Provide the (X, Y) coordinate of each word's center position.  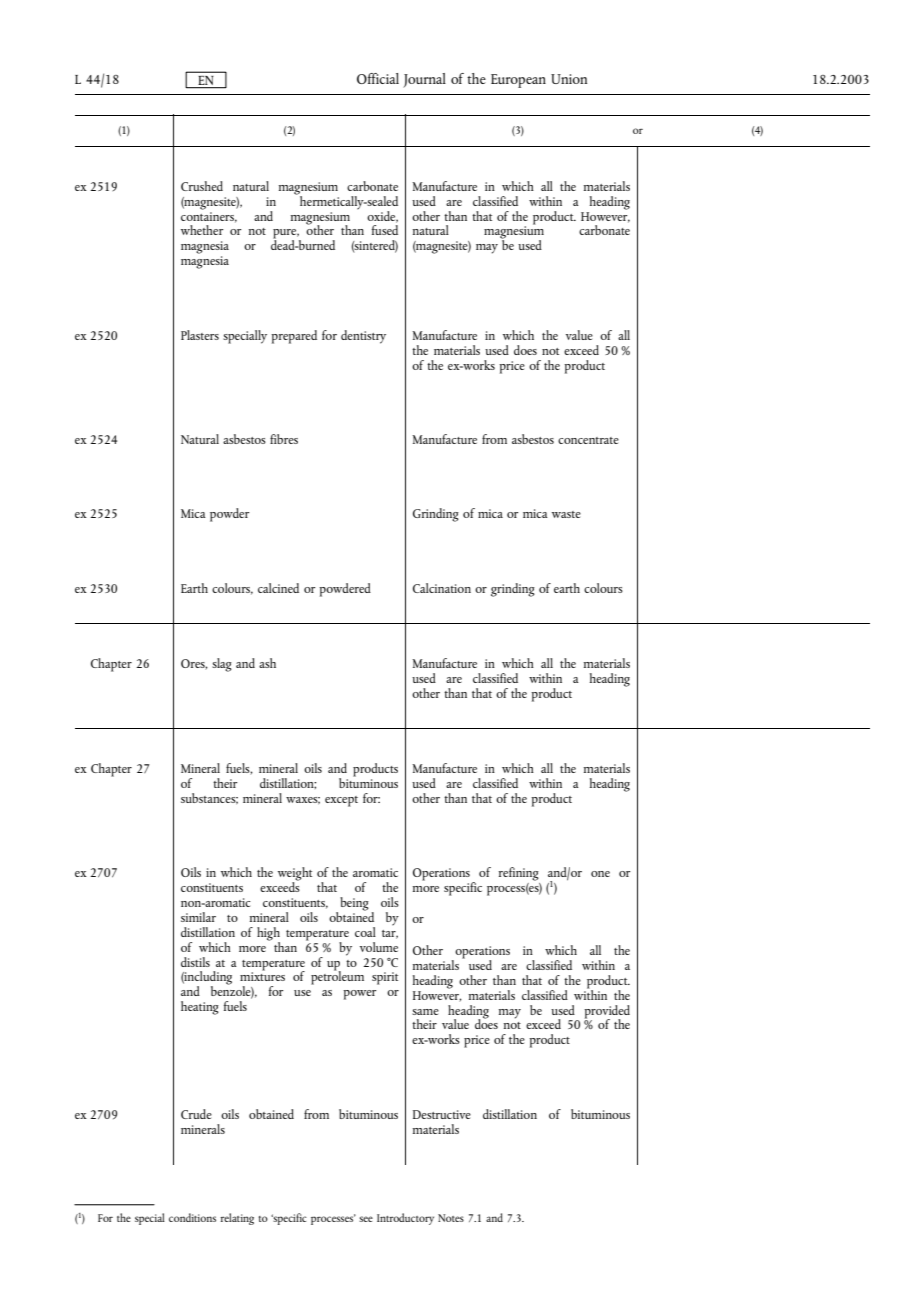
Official (378, 78)
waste (566, 514)
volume (379, 947)
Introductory (405, 1219)
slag (222, 665)
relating (237, 1219)
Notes (451, 1218)
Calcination (442, 588)
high (268, 935)
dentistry (363, 337)
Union (569, 79)
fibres (284, 439)
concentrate (588, 440)
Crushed (202, 186)
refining (519, 874)
